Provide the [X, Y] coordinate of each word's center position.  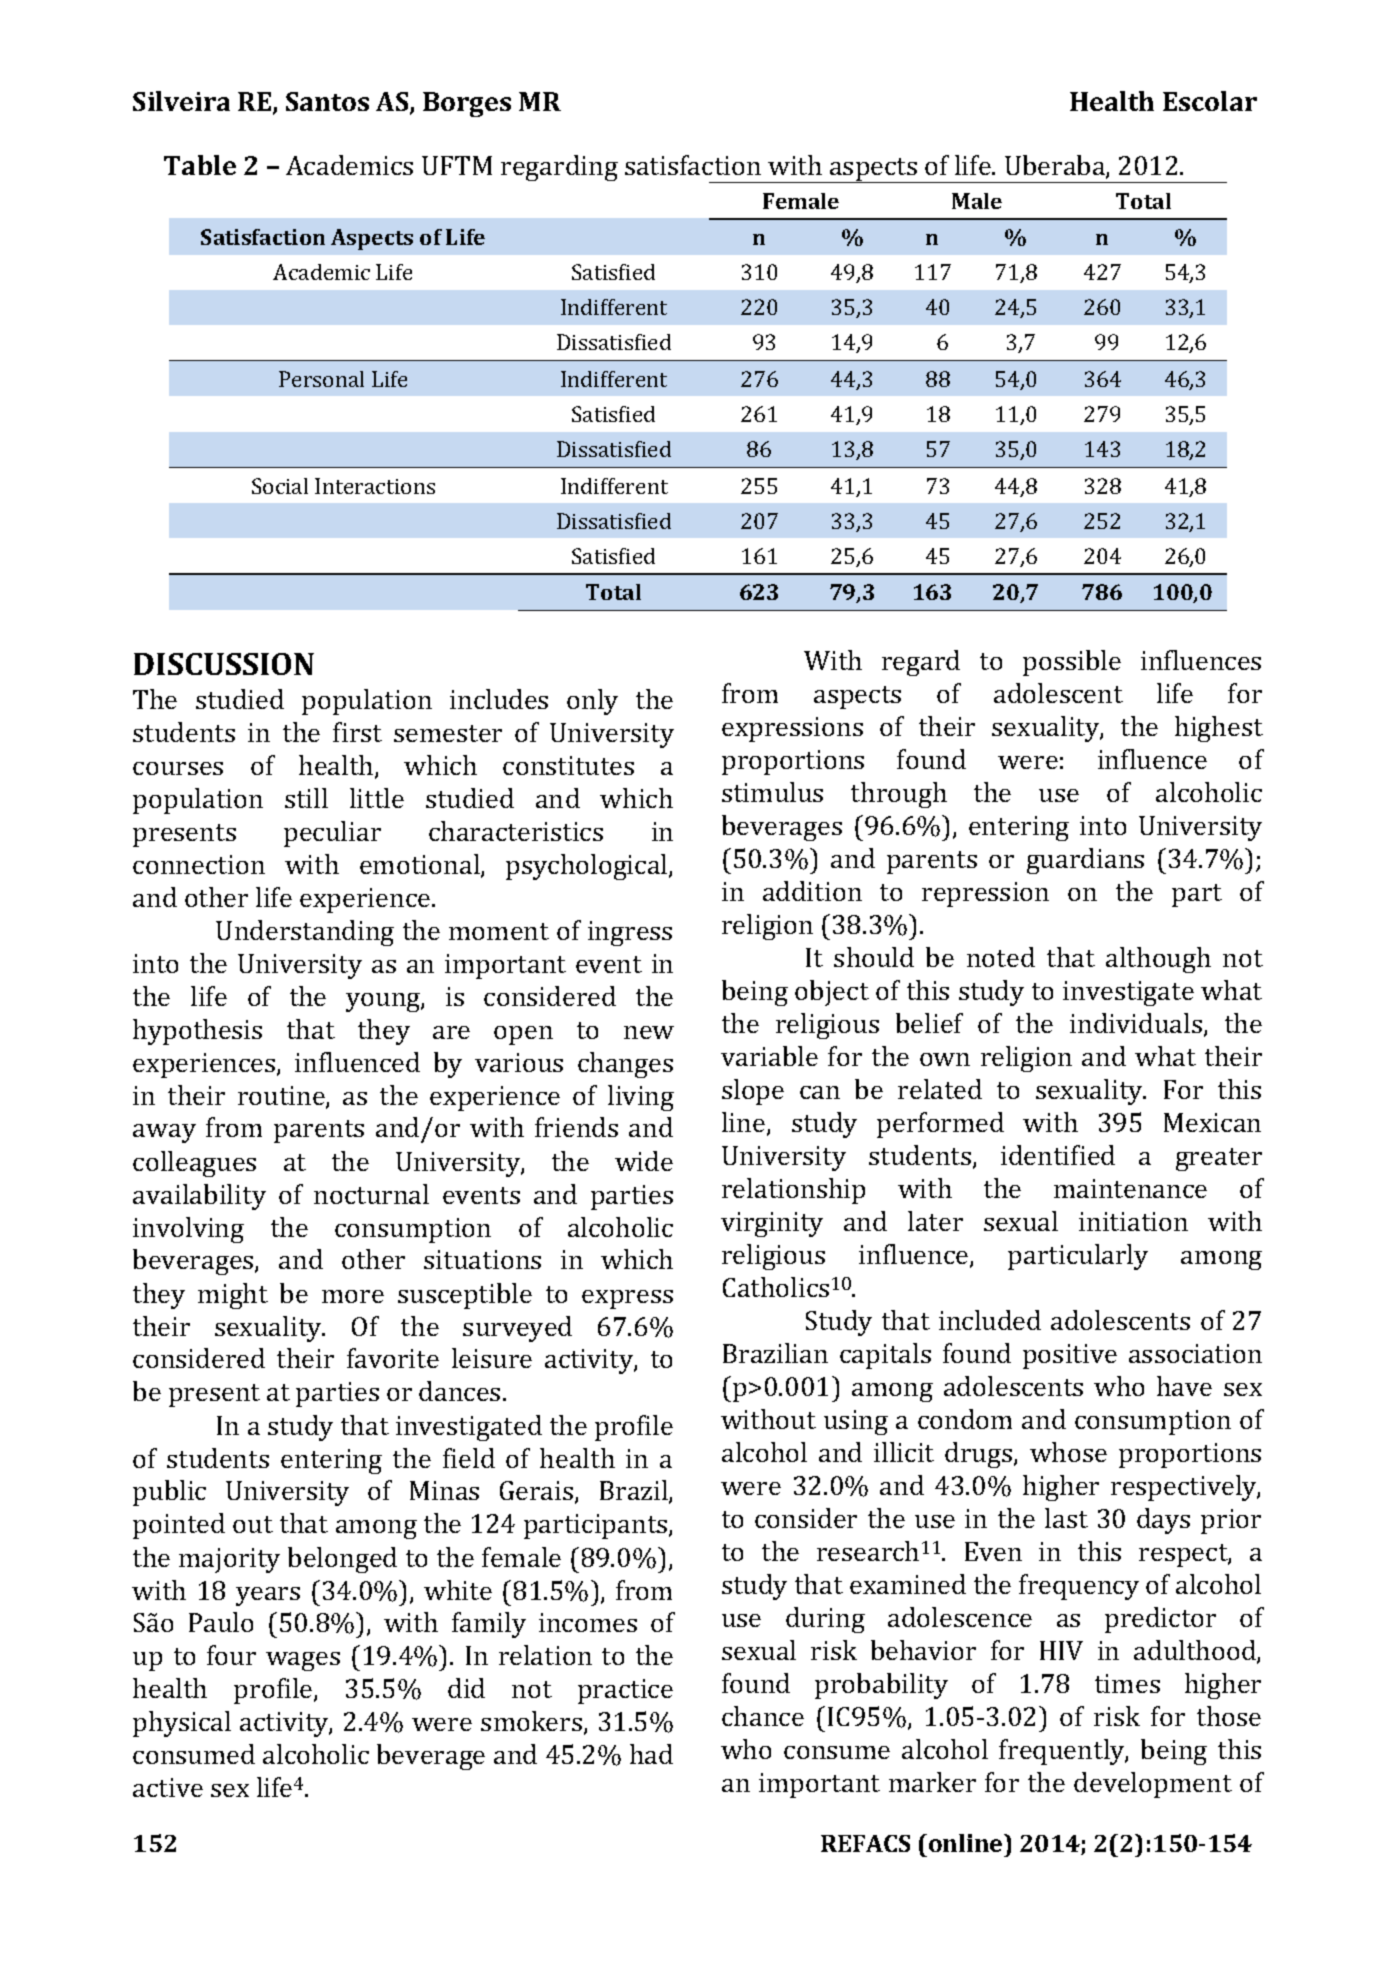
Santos [327, 101]
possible [1072, 663]
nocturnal [371, 1194]
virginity [772, 1224]
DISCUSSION [224, 664]
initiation [1133, 1221]
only [592, 702]
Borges [467, 104]
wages [303, 1661]
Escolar [1210, 101]
